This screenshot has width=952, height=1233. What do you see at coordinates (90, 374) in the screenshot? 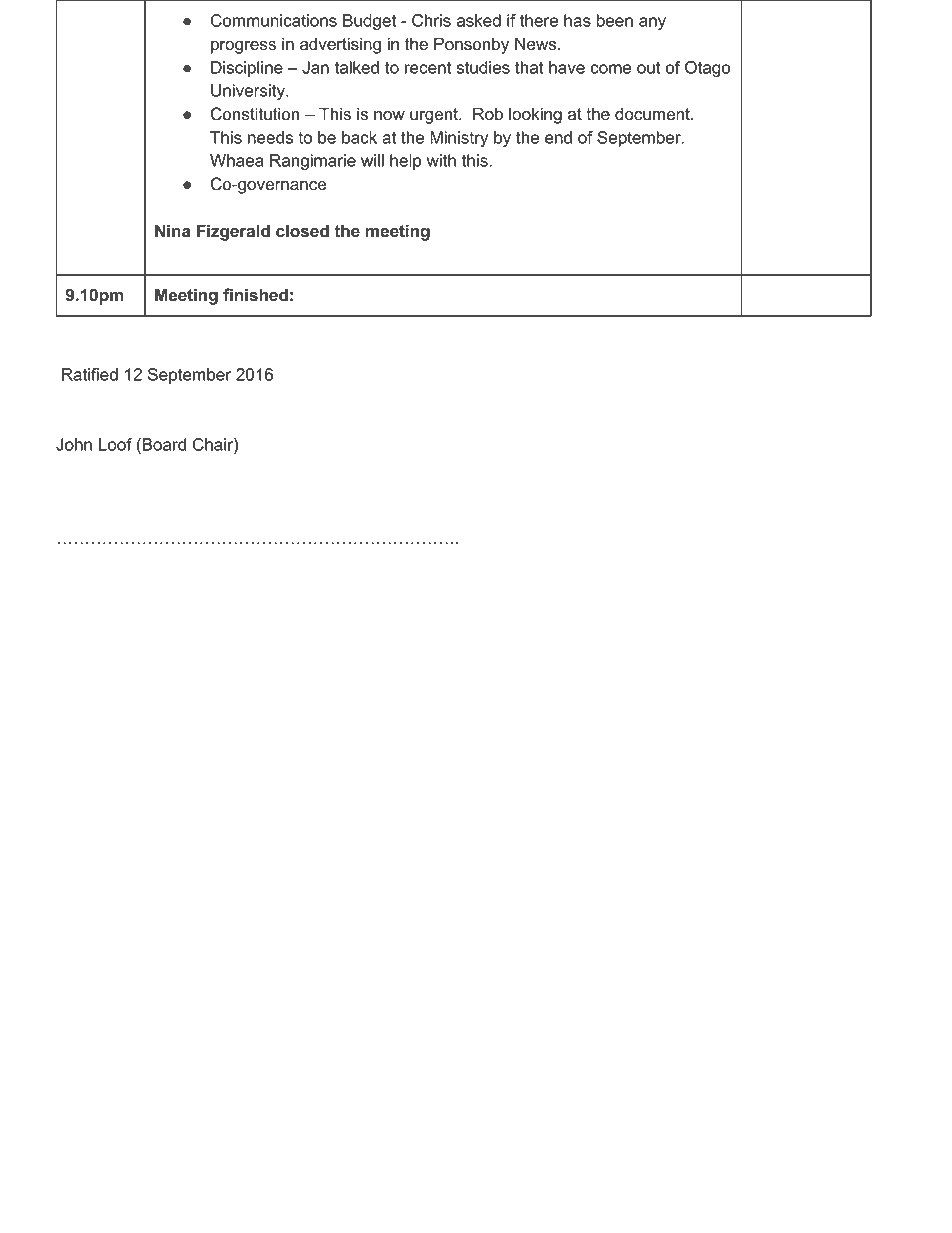
I see `Ratified` at bounding box center [90, 374].
